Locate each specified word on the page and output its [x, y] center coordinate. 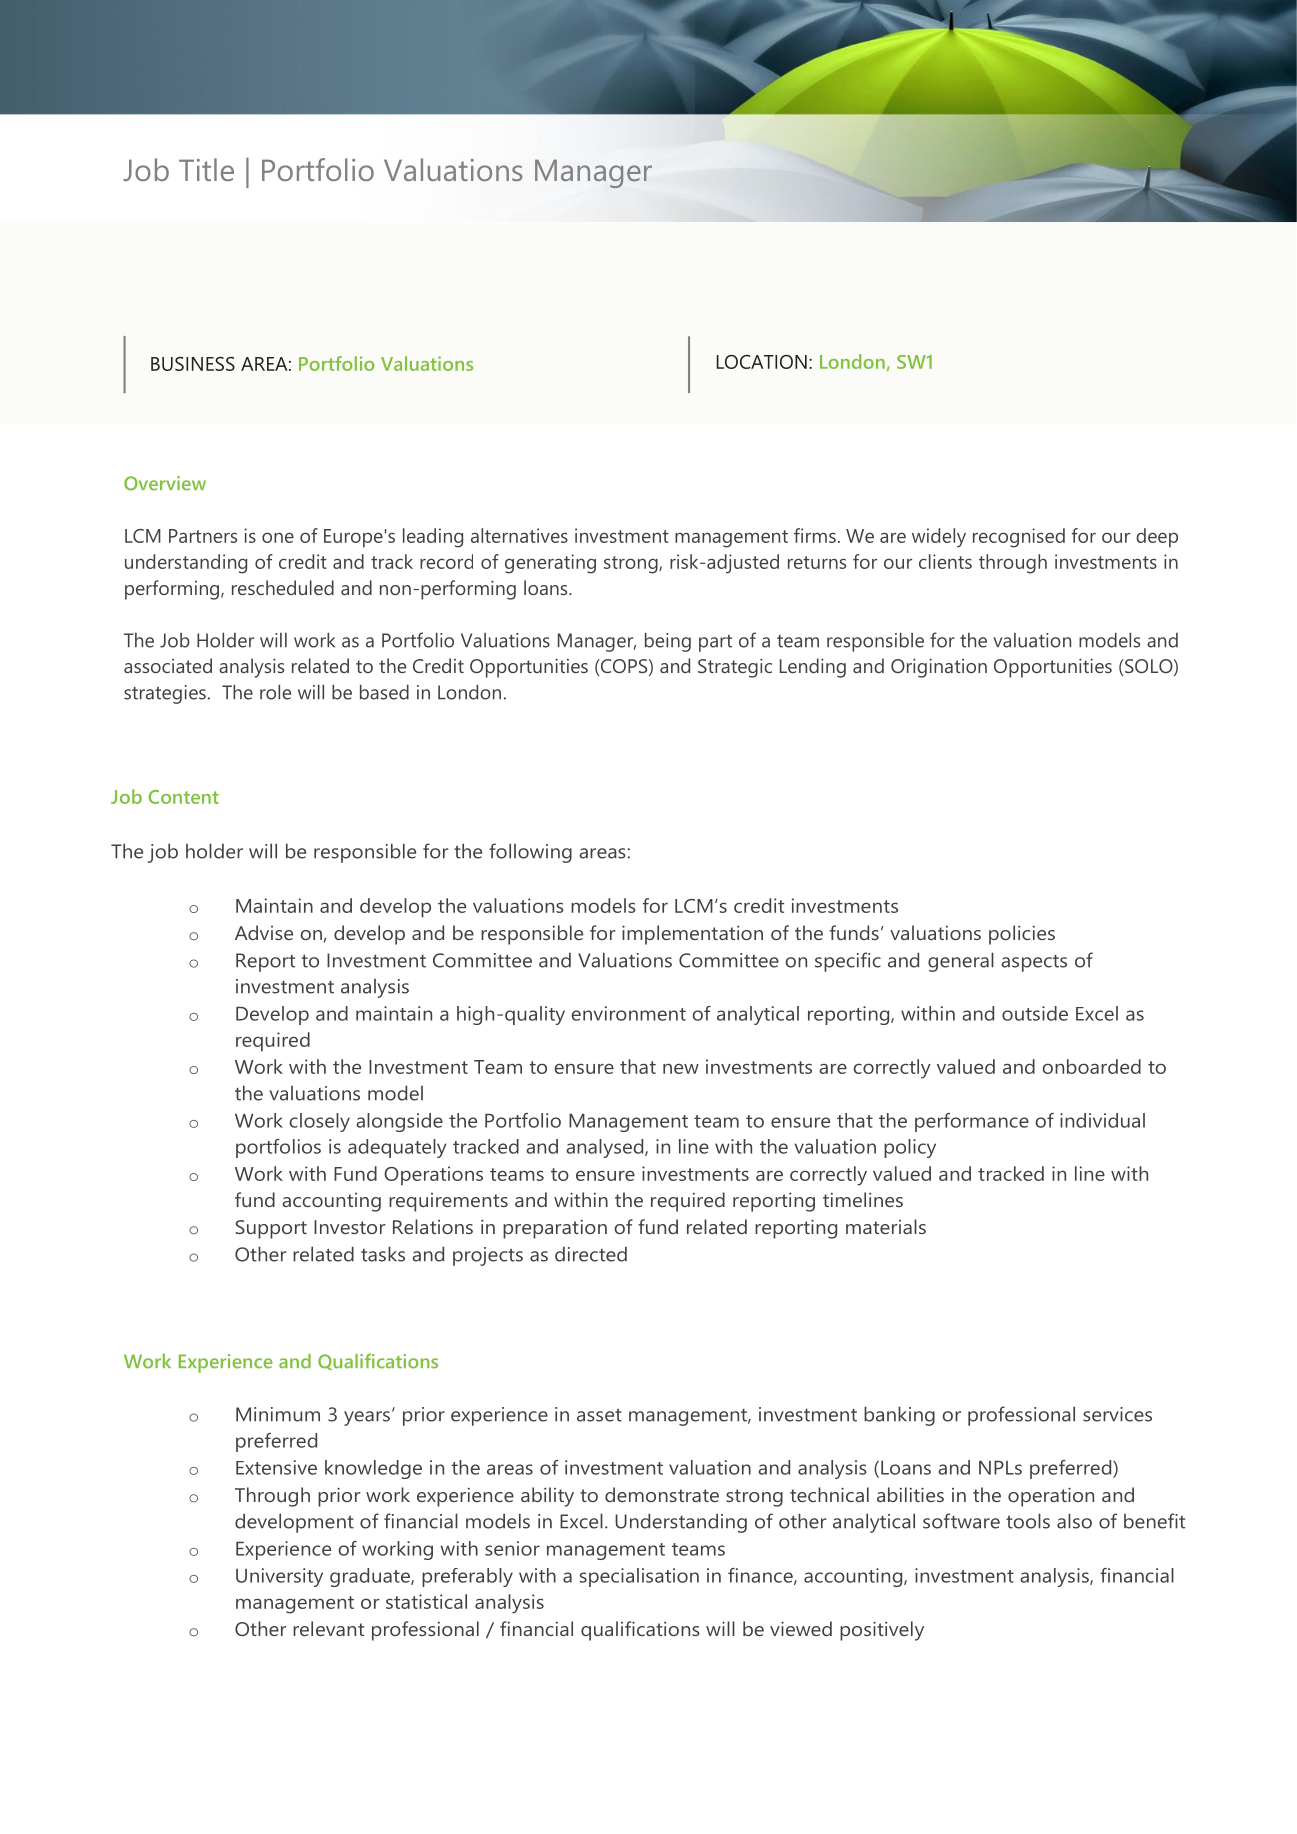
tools [1028, 1521]
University [279, 1577]
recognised [1019, 538]
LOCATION [762, 362]
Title [206, 169]
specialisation [639, 1577]
